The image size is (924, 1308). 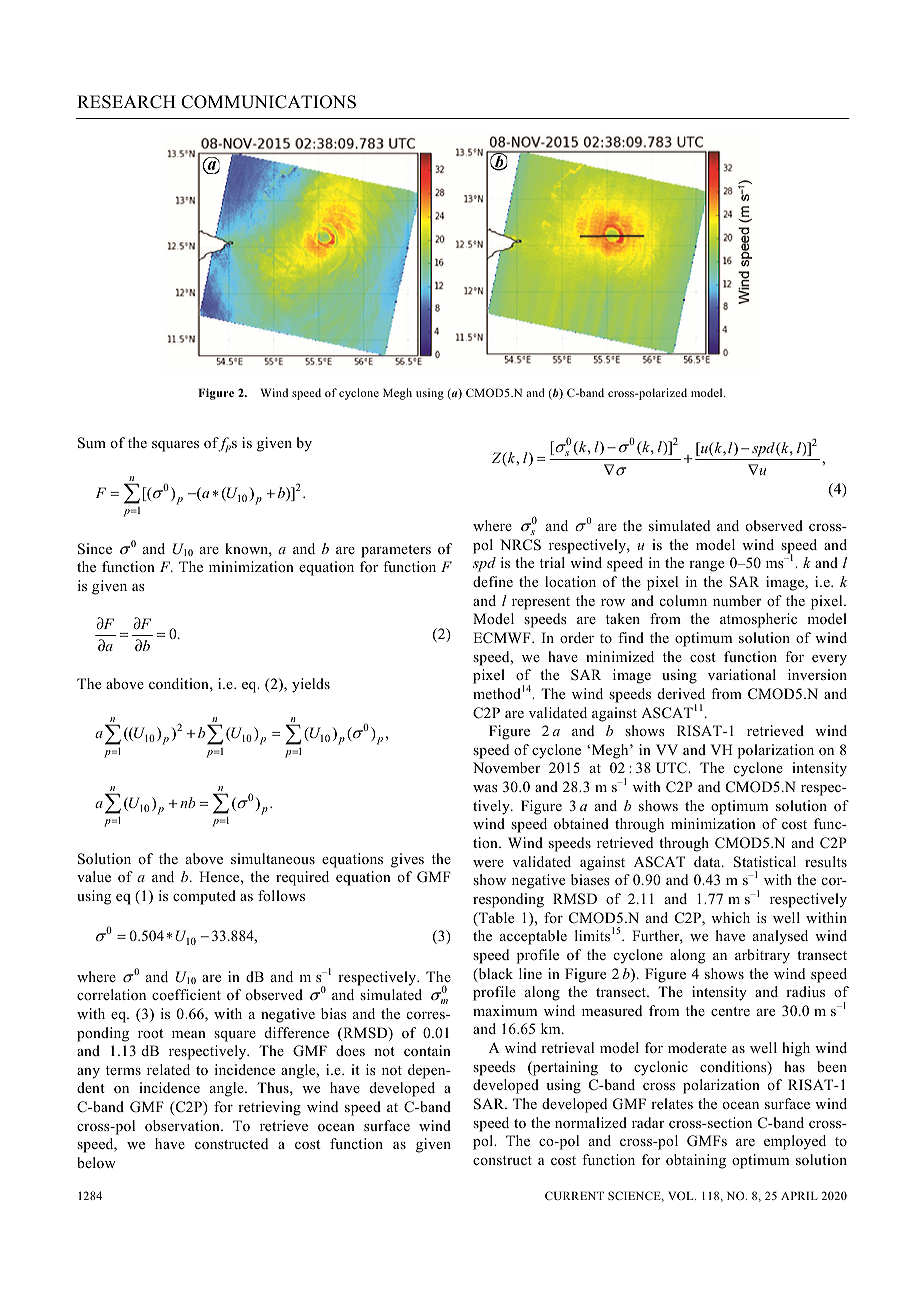 I want to click on Sum, so click(x=92, y=443).
